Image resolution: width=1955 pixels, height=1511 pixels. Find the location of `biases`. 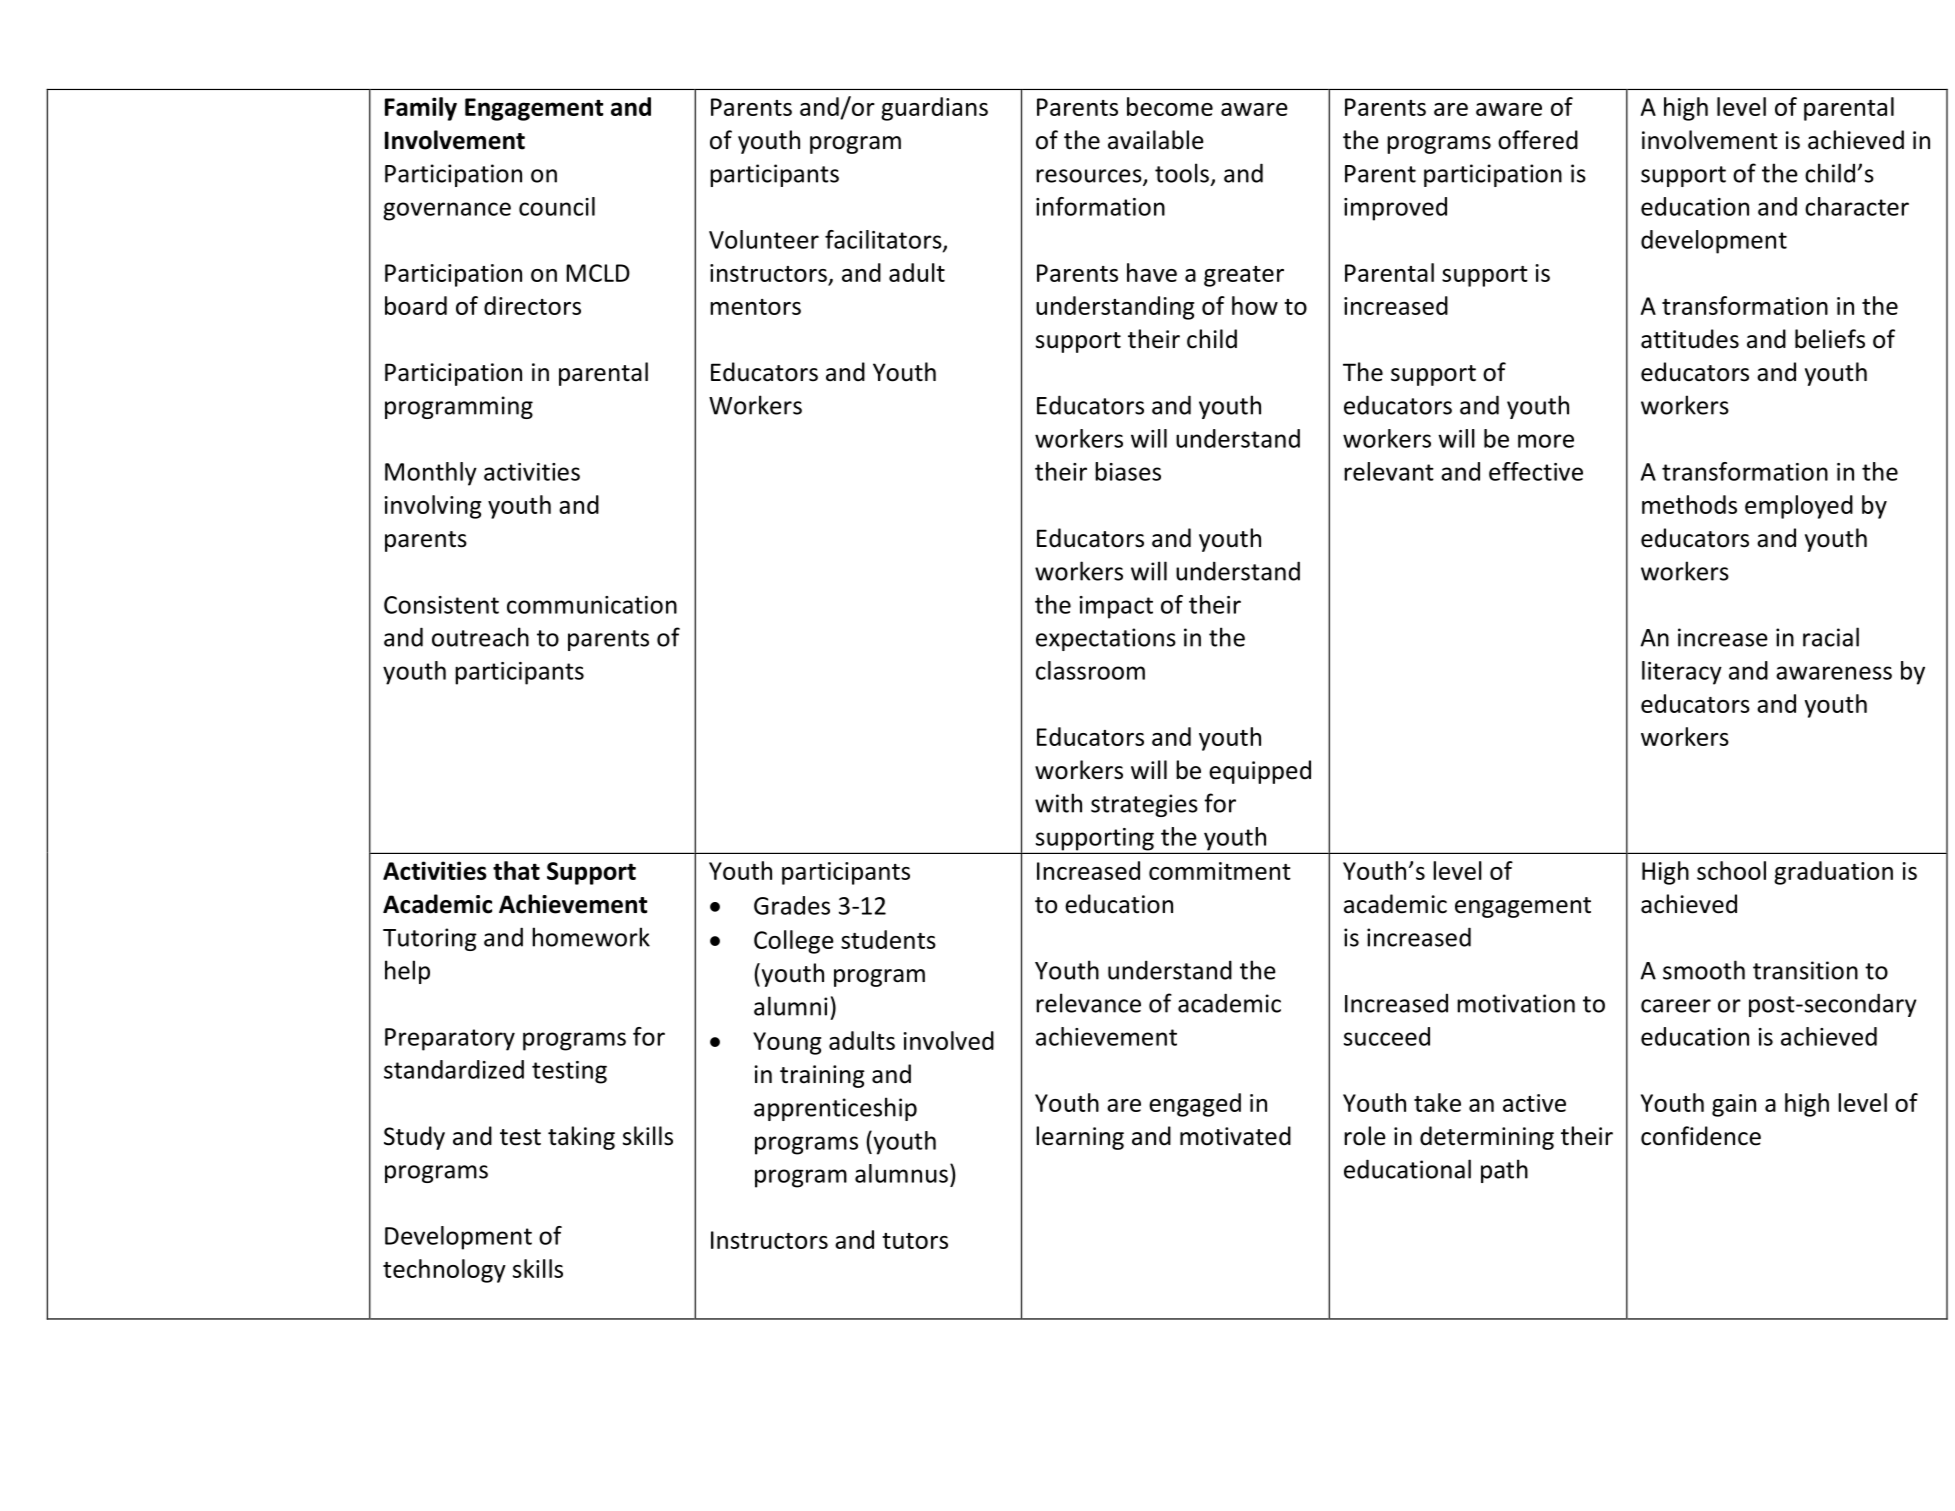

biases is located at coordinates (1128, 471).
